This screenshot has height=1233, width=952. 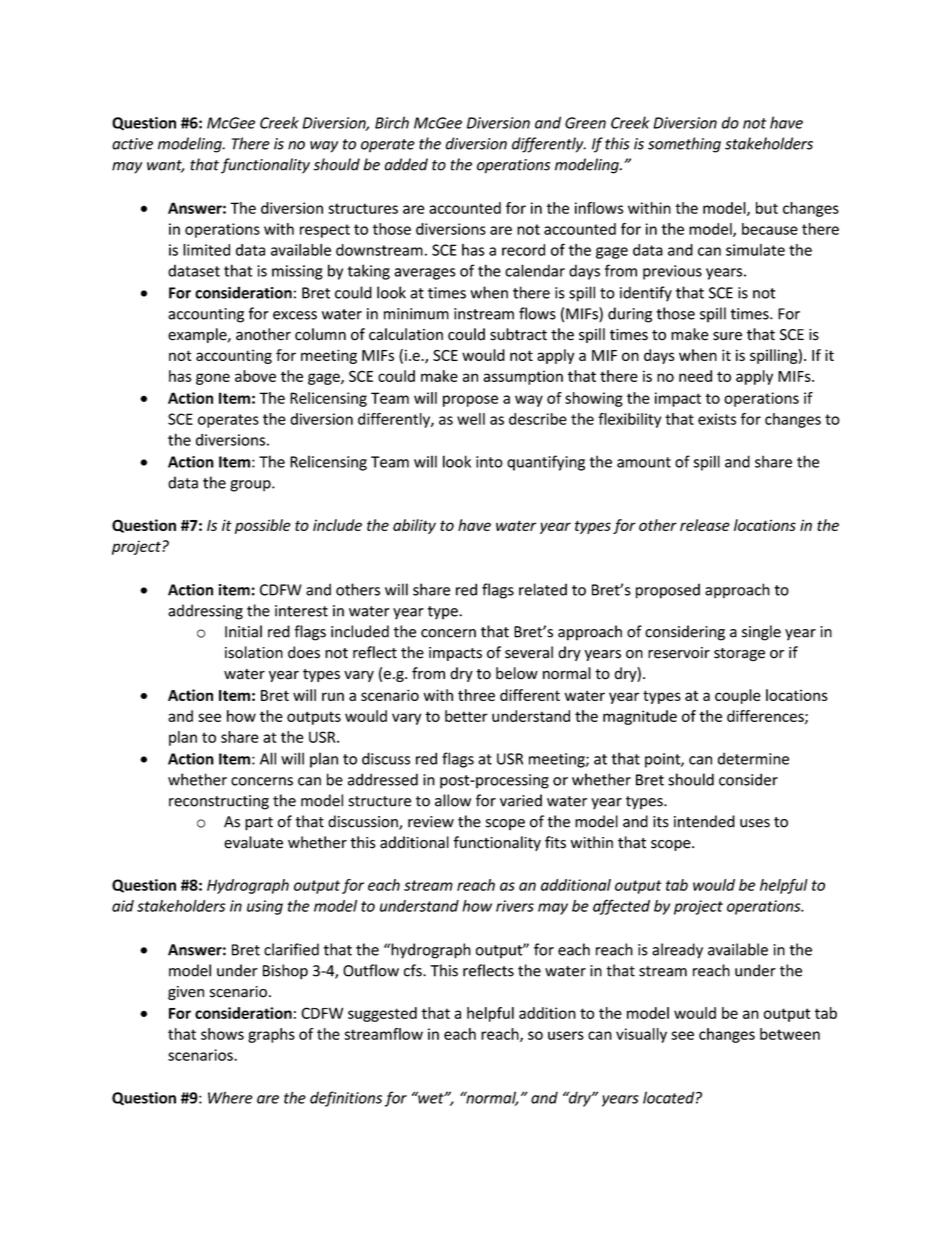 What do you see at coordinates (761, 633) in the screenshot?
I see `single` at bounding box center [761, 633].
